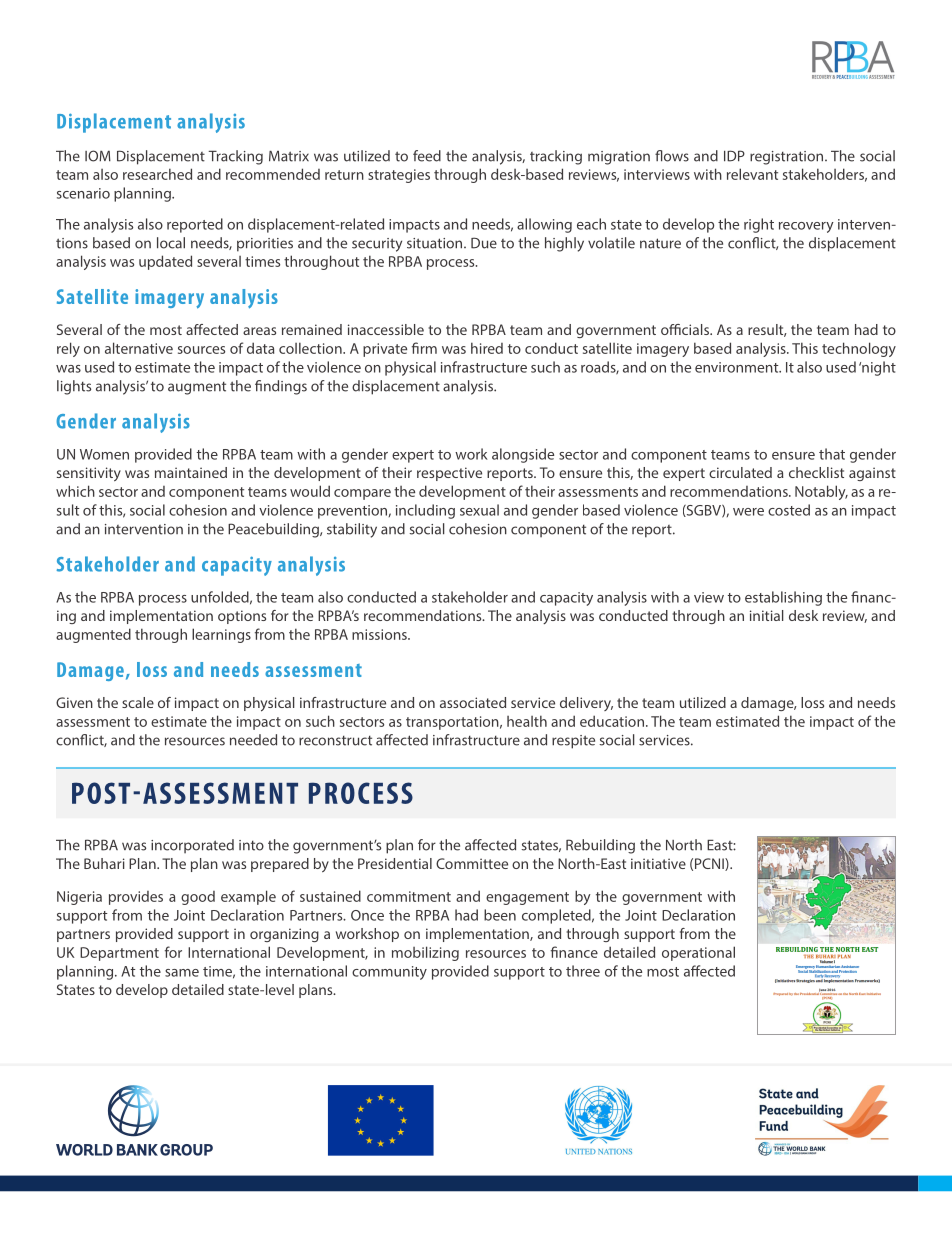 The width and height of the page is (952, 1233). I want to click on operational, so click(698, 953).
